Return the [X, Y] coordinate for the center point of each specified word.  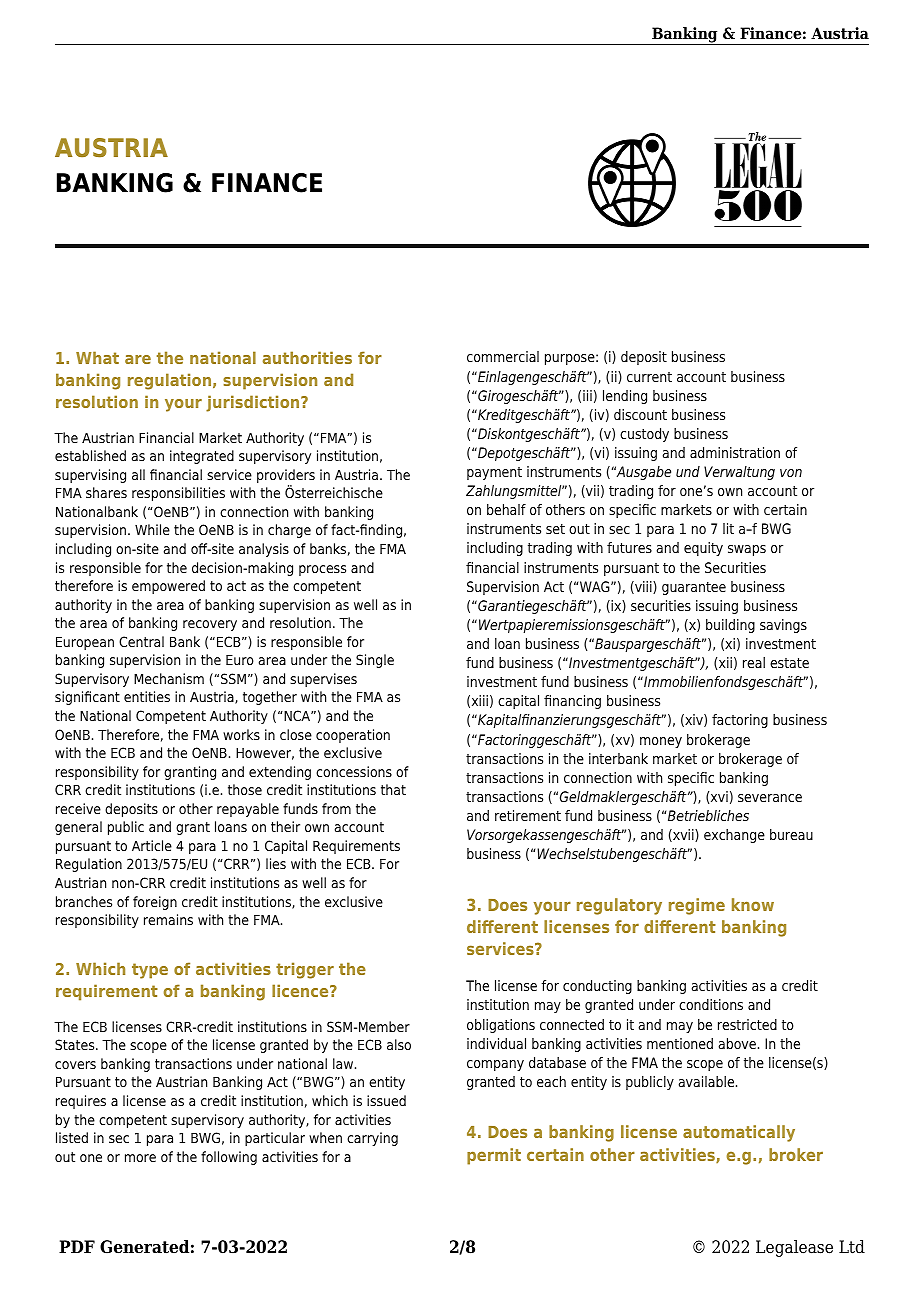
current [649, 377]
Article [152, 845]
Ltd [852, 1247]
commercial [503, 356]
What [97, 357]
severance [770, 798]
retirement [528, 815]
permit [494, 1156]
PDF [77, 1246]
